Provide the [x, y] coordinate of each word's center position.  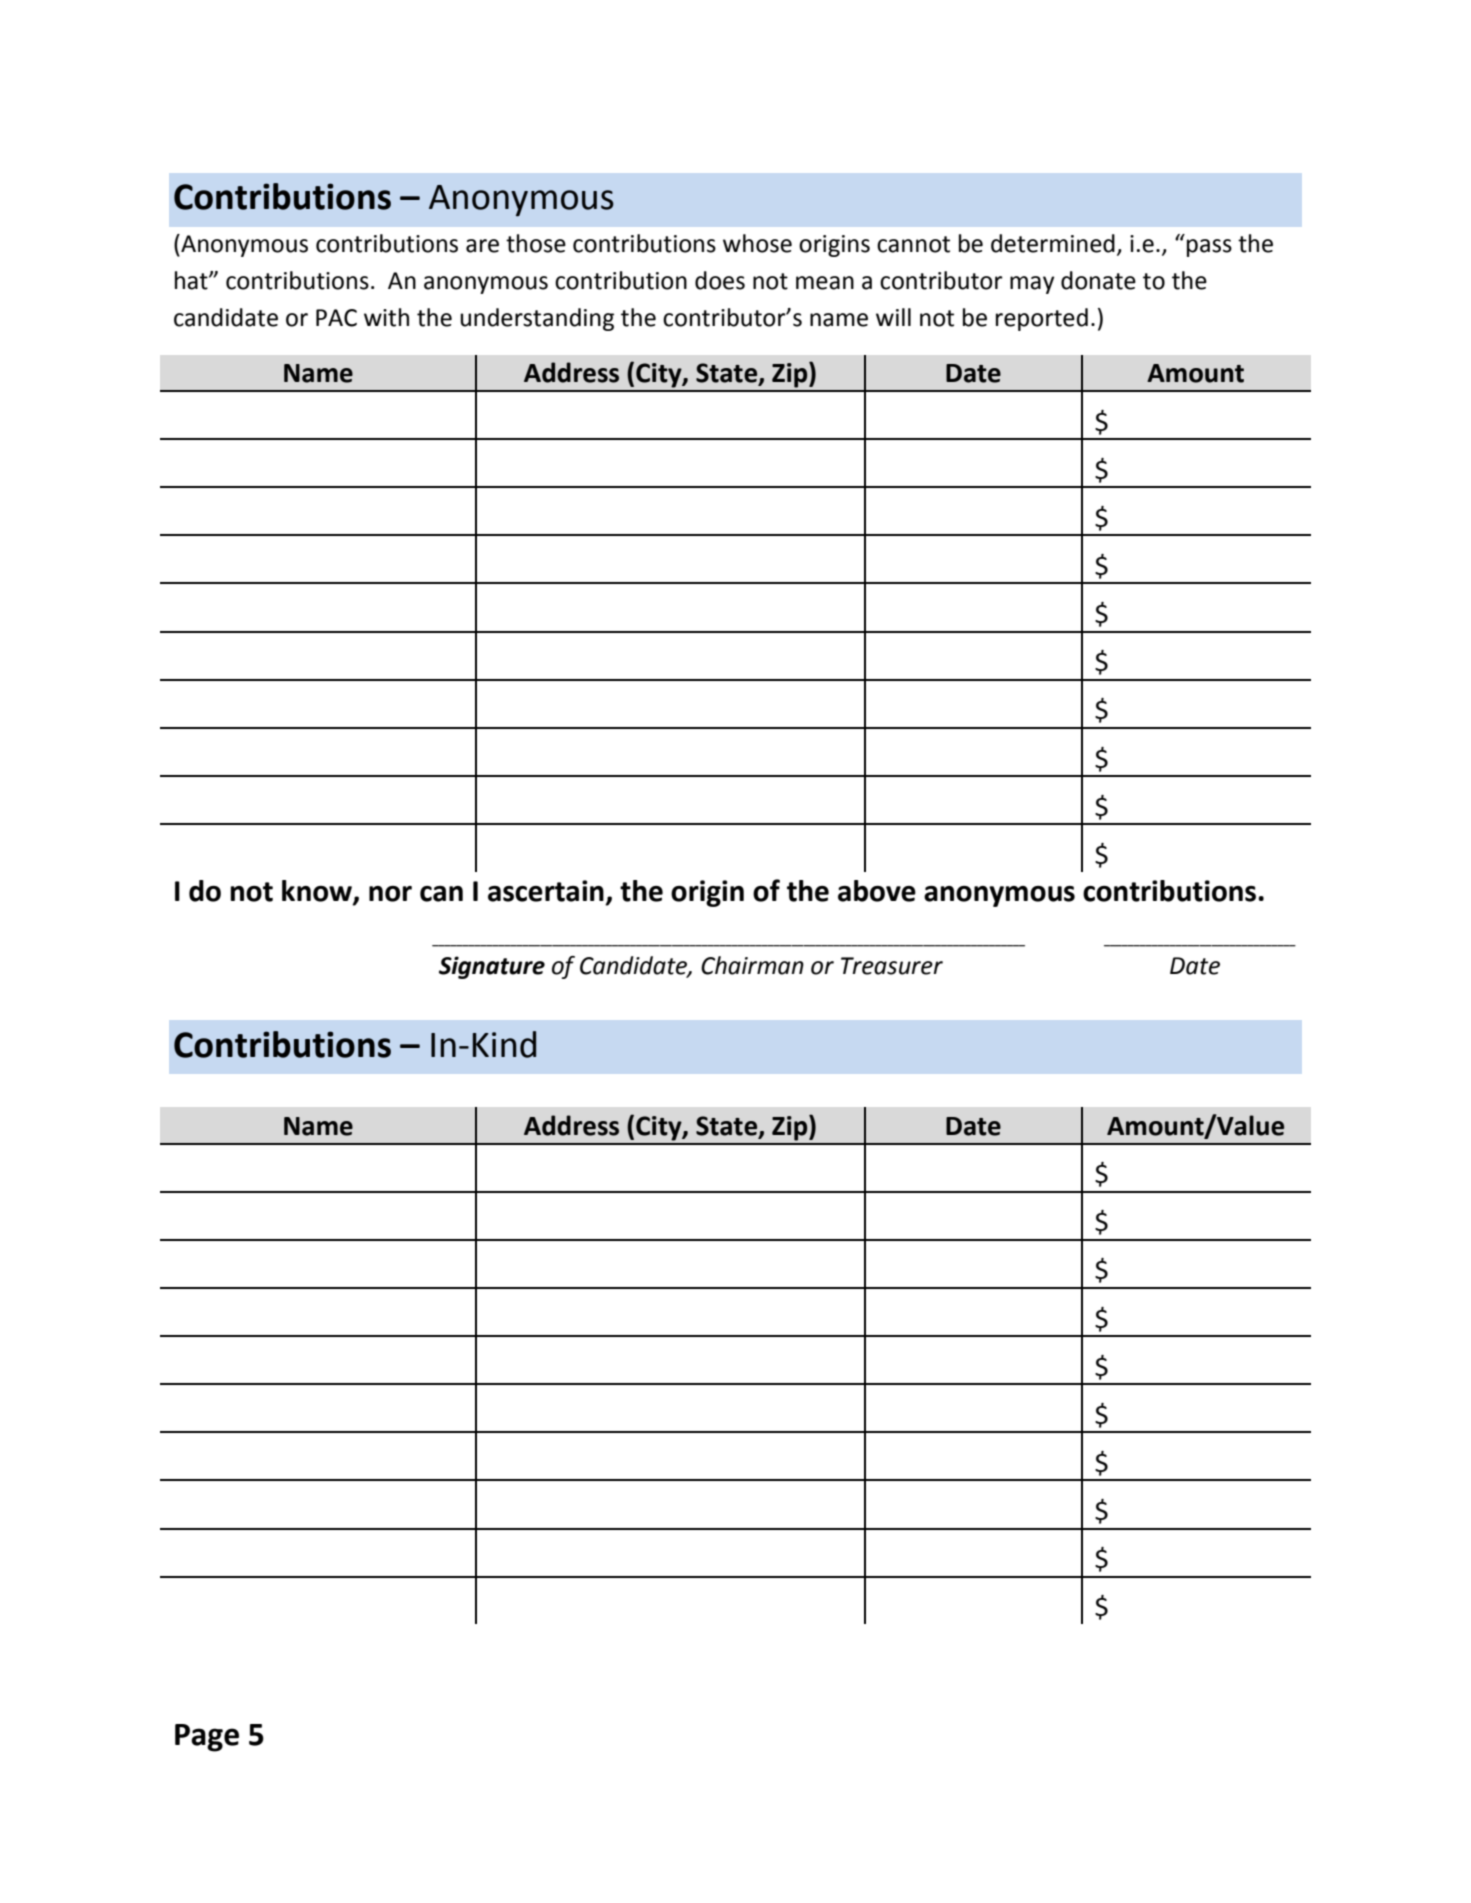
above [877, 891]
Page [207, 1738]
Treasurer [892, 966]
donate [1098, 280]
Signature [492, 967]
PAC [336, 318]
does [720, 280]
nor [390, 894]
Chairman [752, 965]
